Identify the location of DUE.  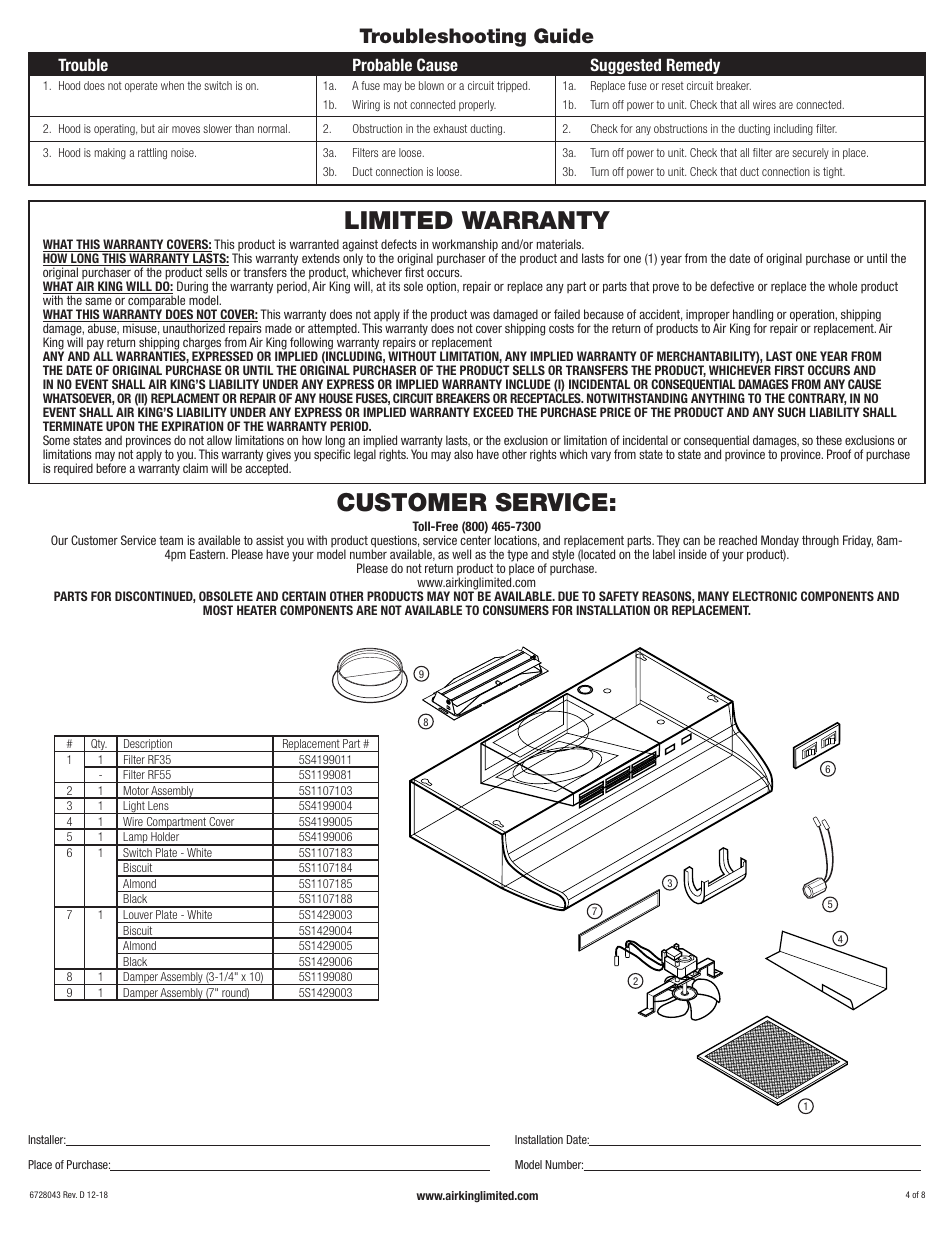
(568, 596).
